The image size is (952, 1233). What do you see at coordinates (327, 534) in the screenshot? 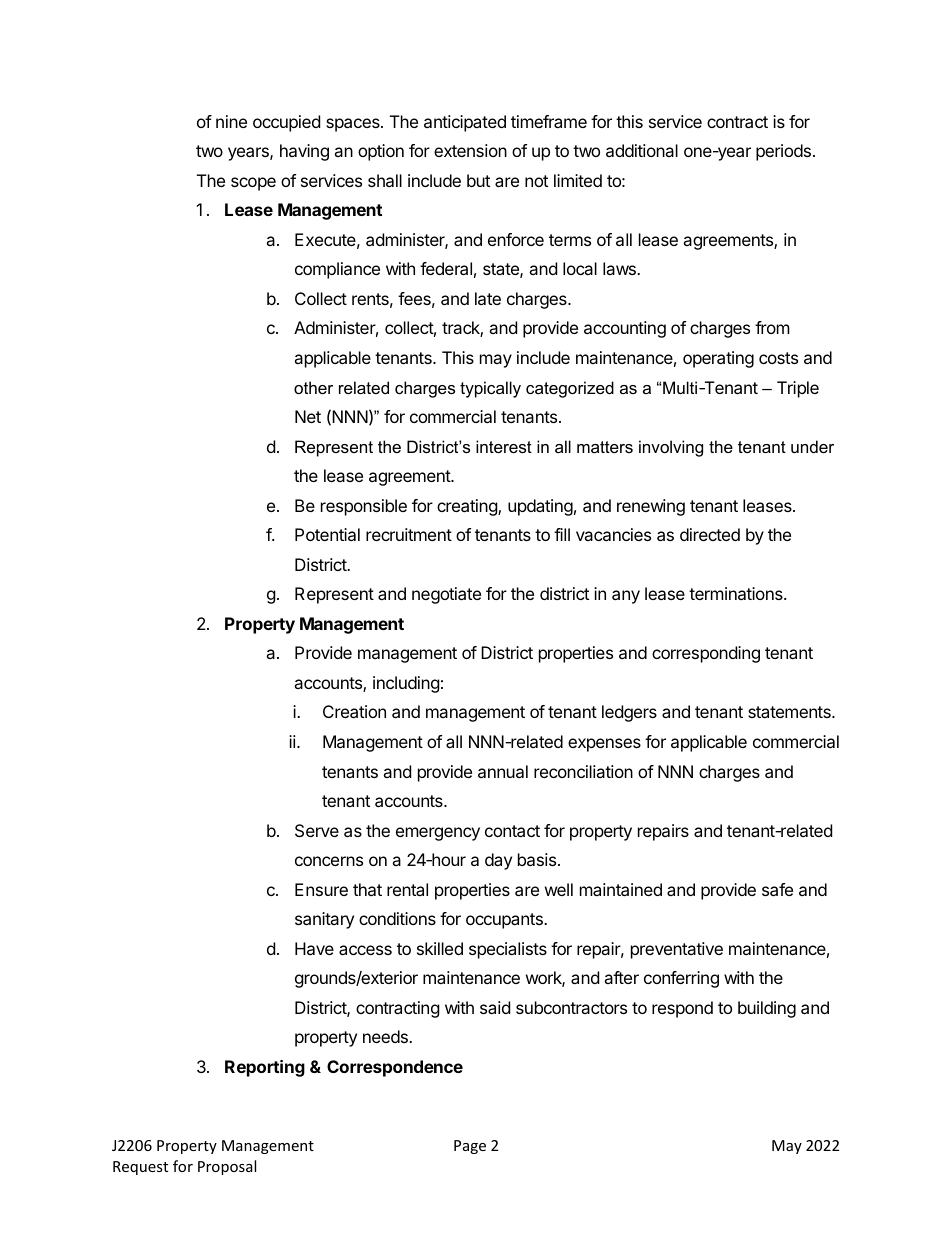
I see `Potential` at bounding box center [327, 534].
